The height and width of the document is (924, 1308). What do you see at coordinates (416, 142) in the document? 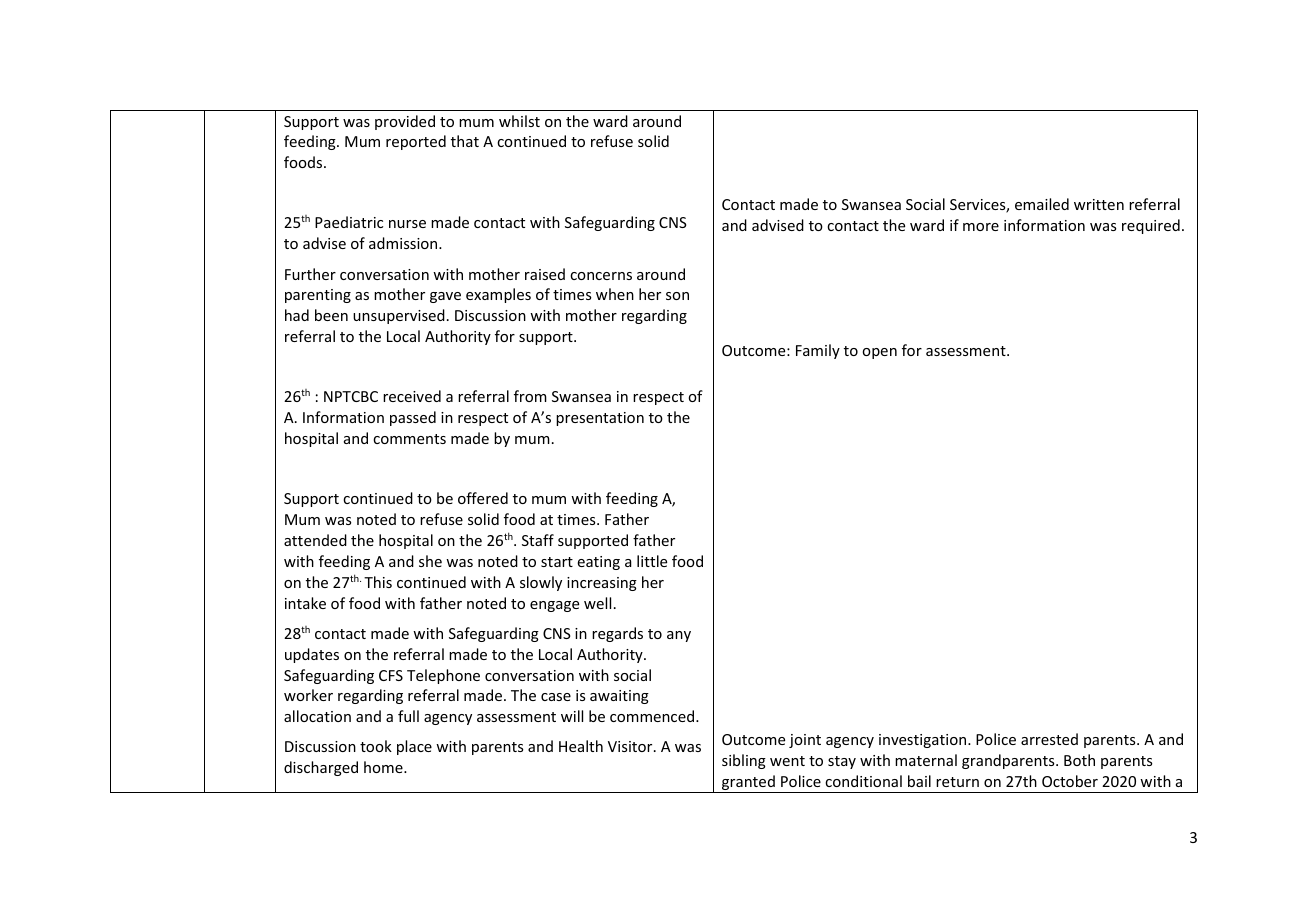
I see `reported` at bounding box center [416, 142].
